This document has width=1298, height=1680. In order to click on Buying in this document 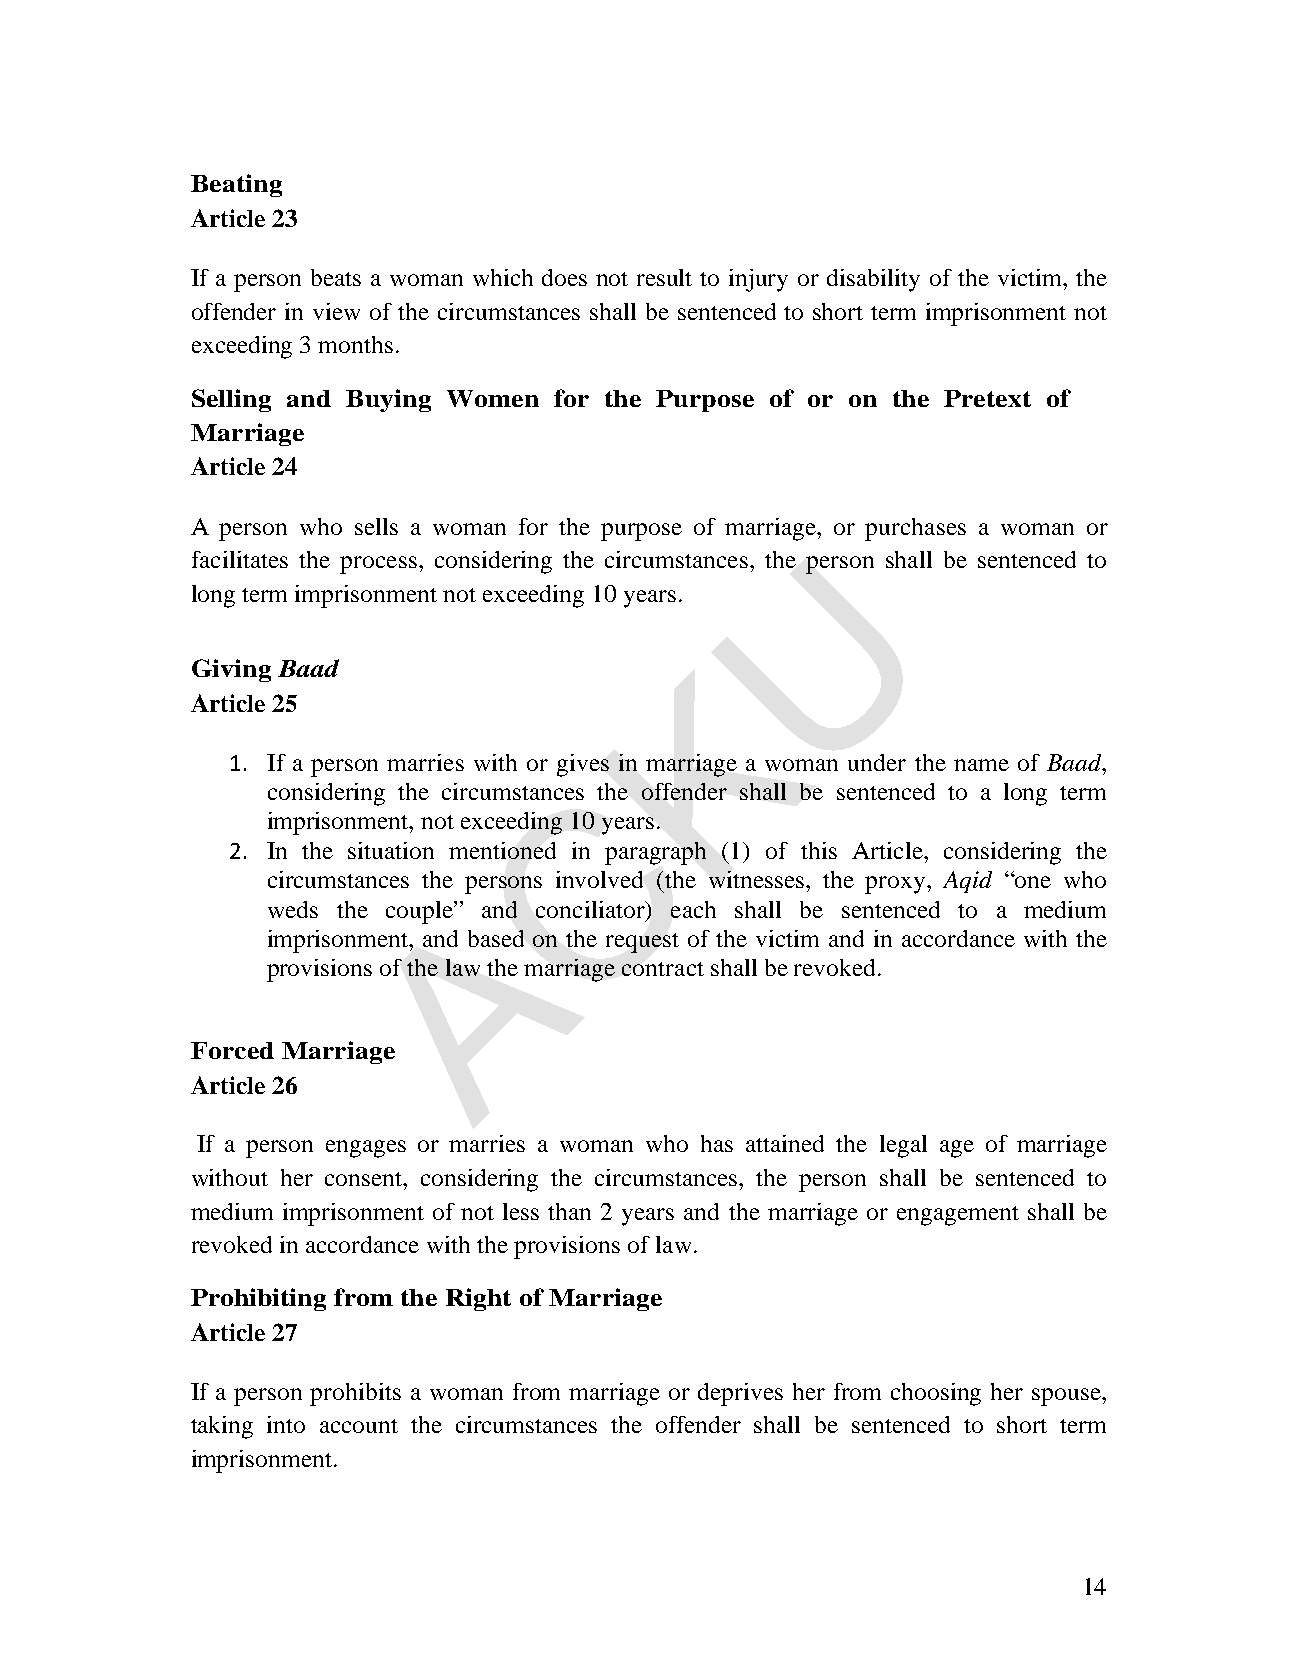, I will do `click(388, 400)`.
